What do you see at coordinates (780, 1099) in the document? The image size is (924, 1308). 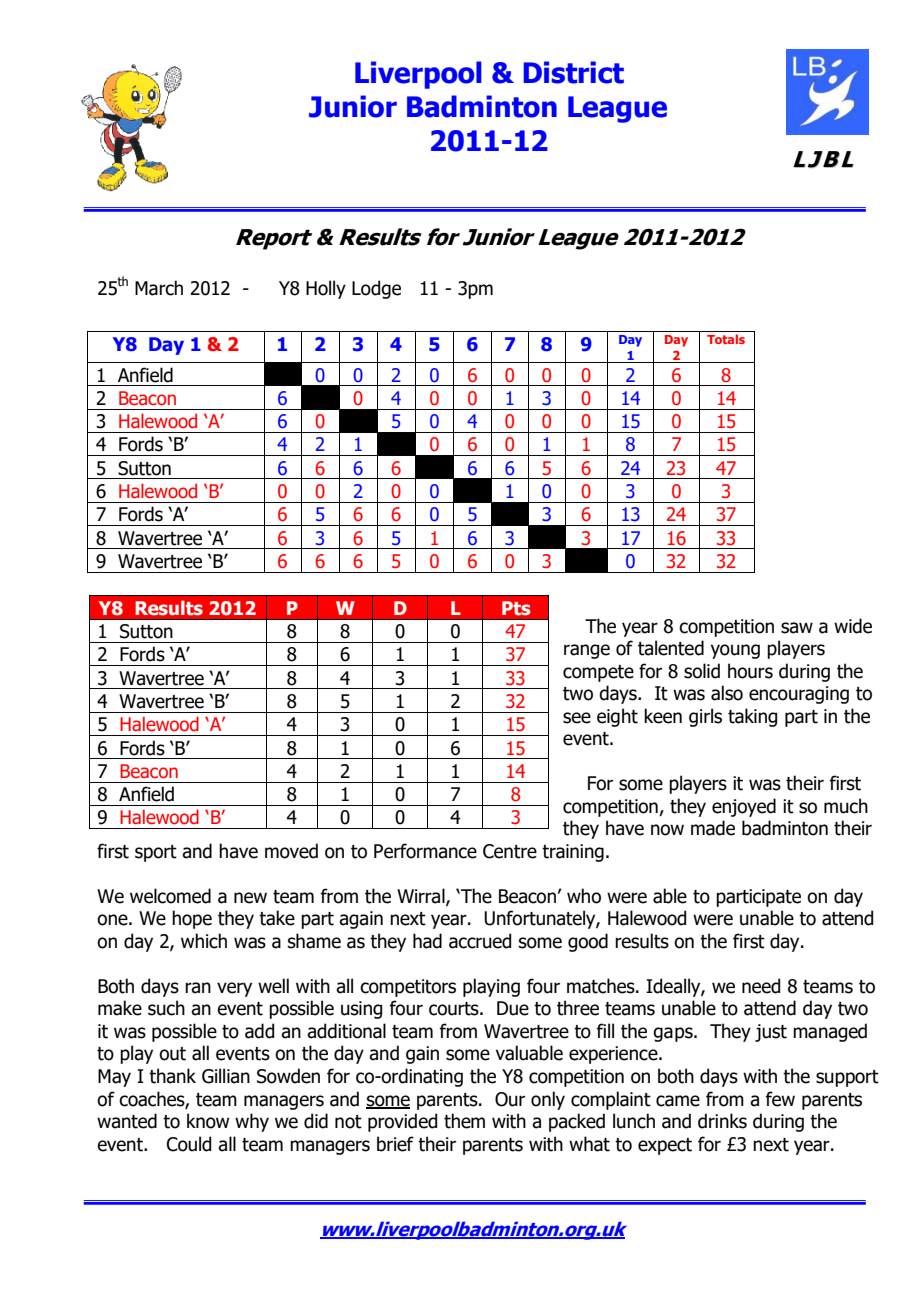 I see `few` at bounding box center [780, 1099].
